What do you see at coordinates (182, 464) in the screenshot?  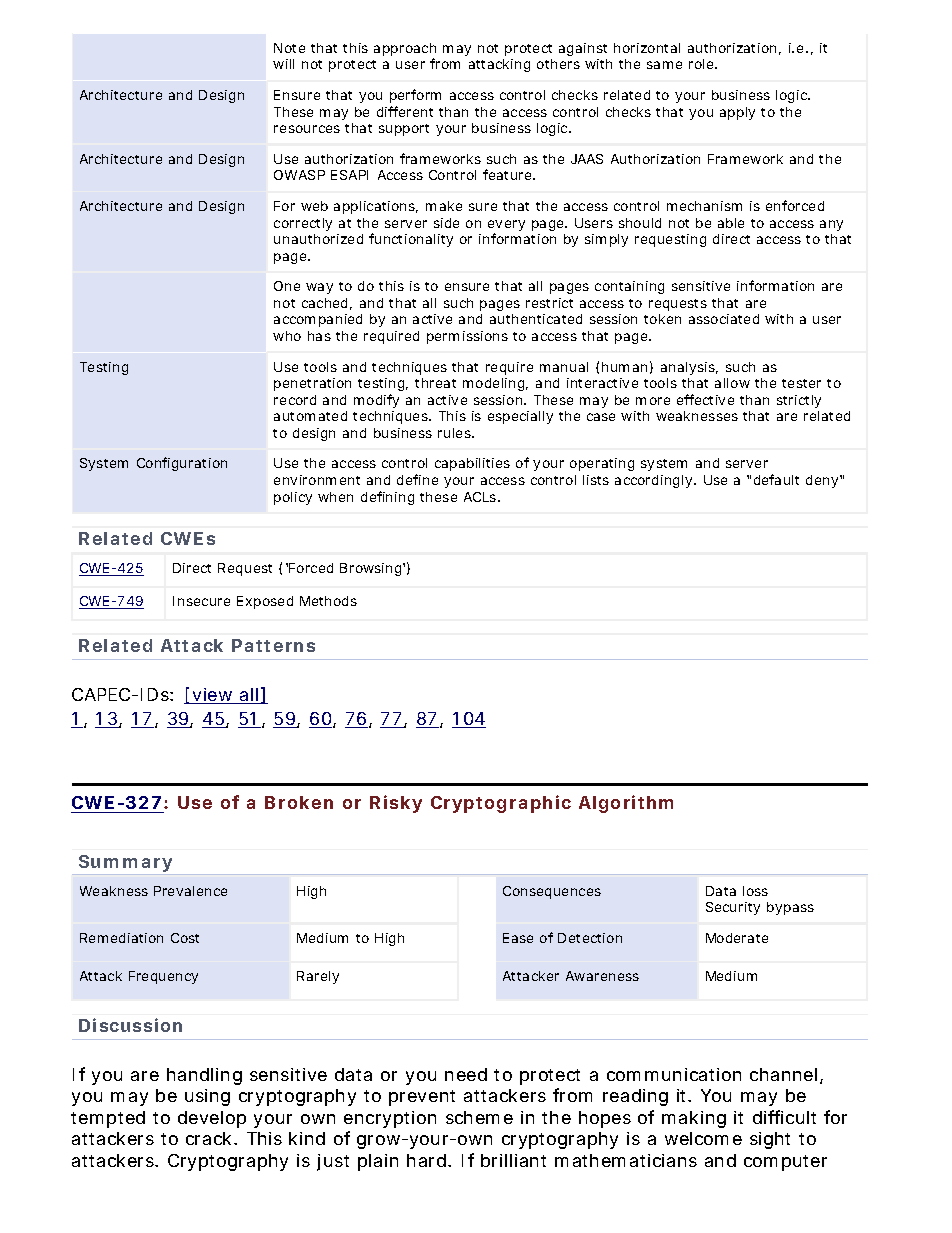 I see `Configuration` at bounding box center [182, 464].
